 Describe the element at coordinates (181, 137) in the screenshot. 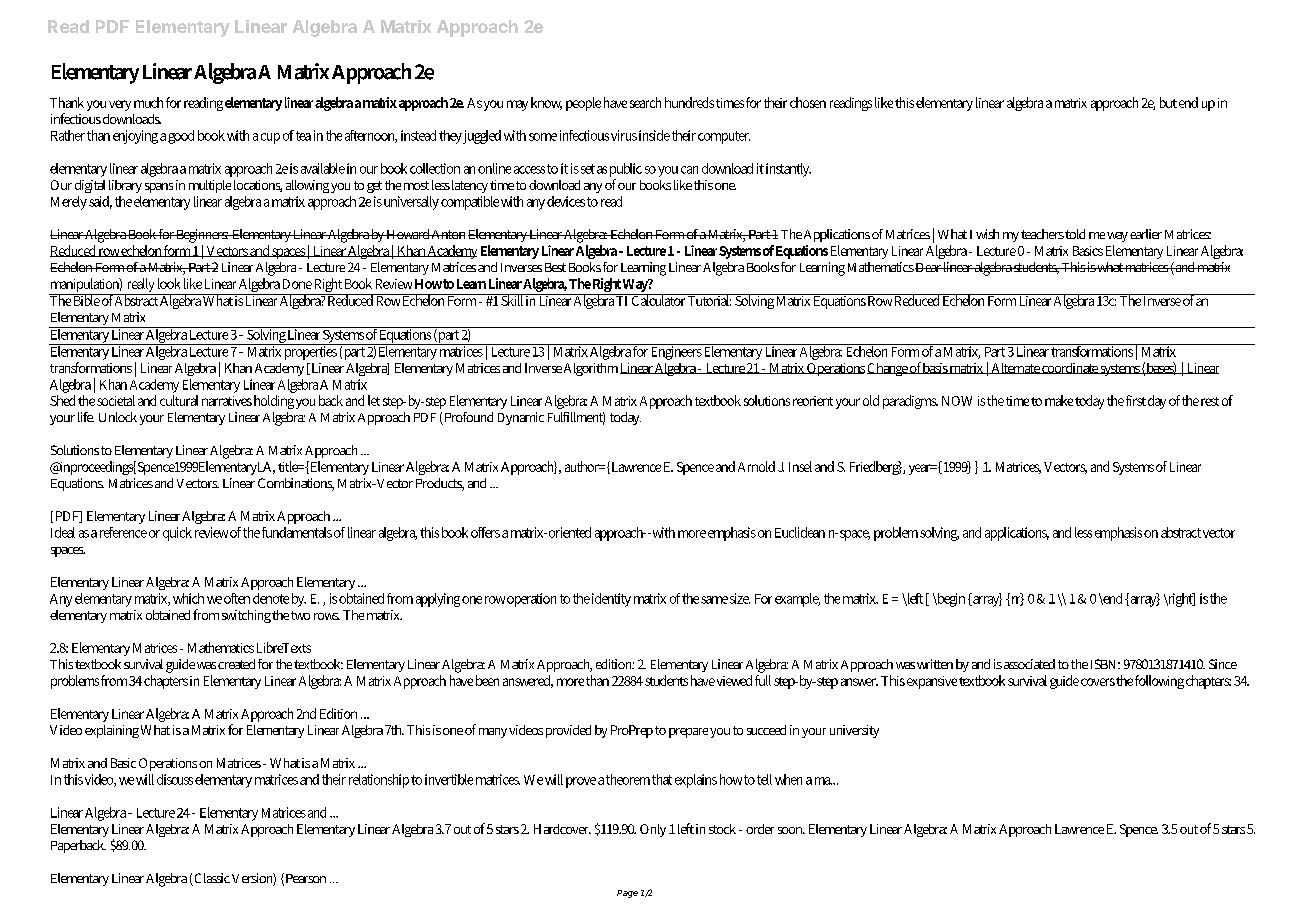

I see `good` at that location.
